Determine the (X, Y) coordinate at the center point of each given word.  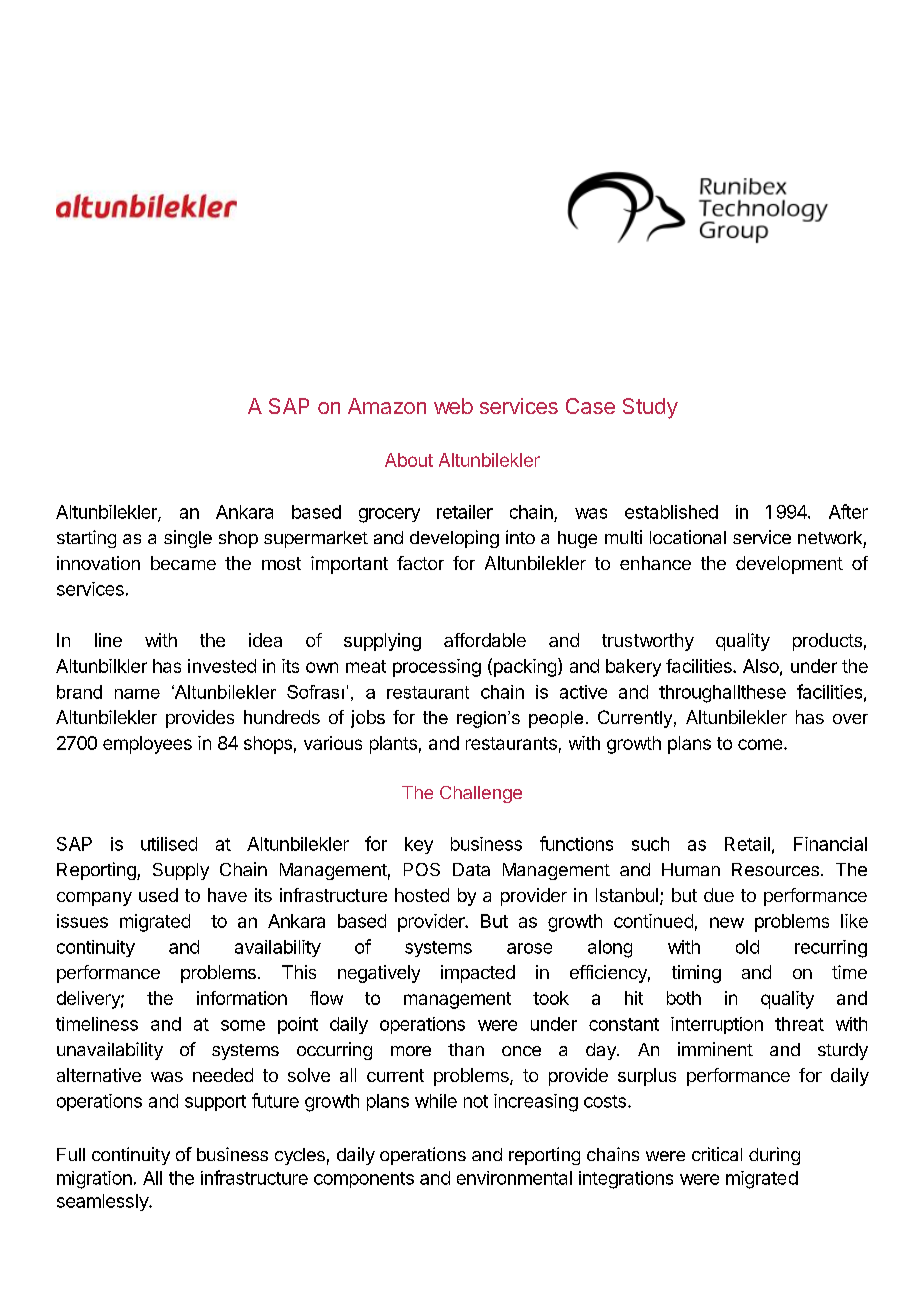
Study (650, 408)
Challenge (481, 794)
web (453, 406)
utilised (169, 844)
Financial (830, 844)
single (188, 539)
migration (94, 1180)
